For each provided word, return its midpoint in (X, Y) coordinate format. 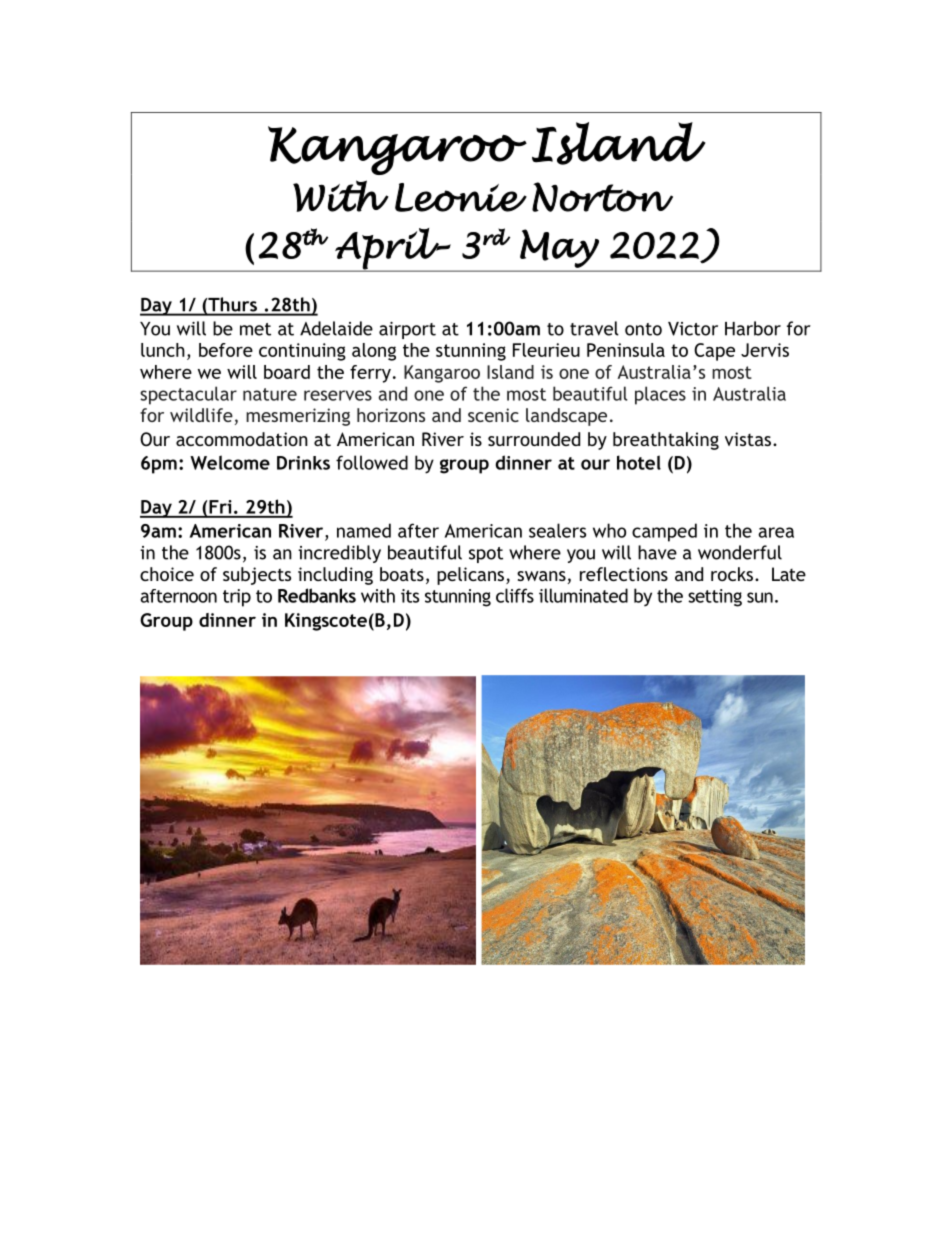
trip (237, 598)
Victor (693, 329)
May (559, 248)
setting (715, 598)
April (387, 249)
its (410, 596)
